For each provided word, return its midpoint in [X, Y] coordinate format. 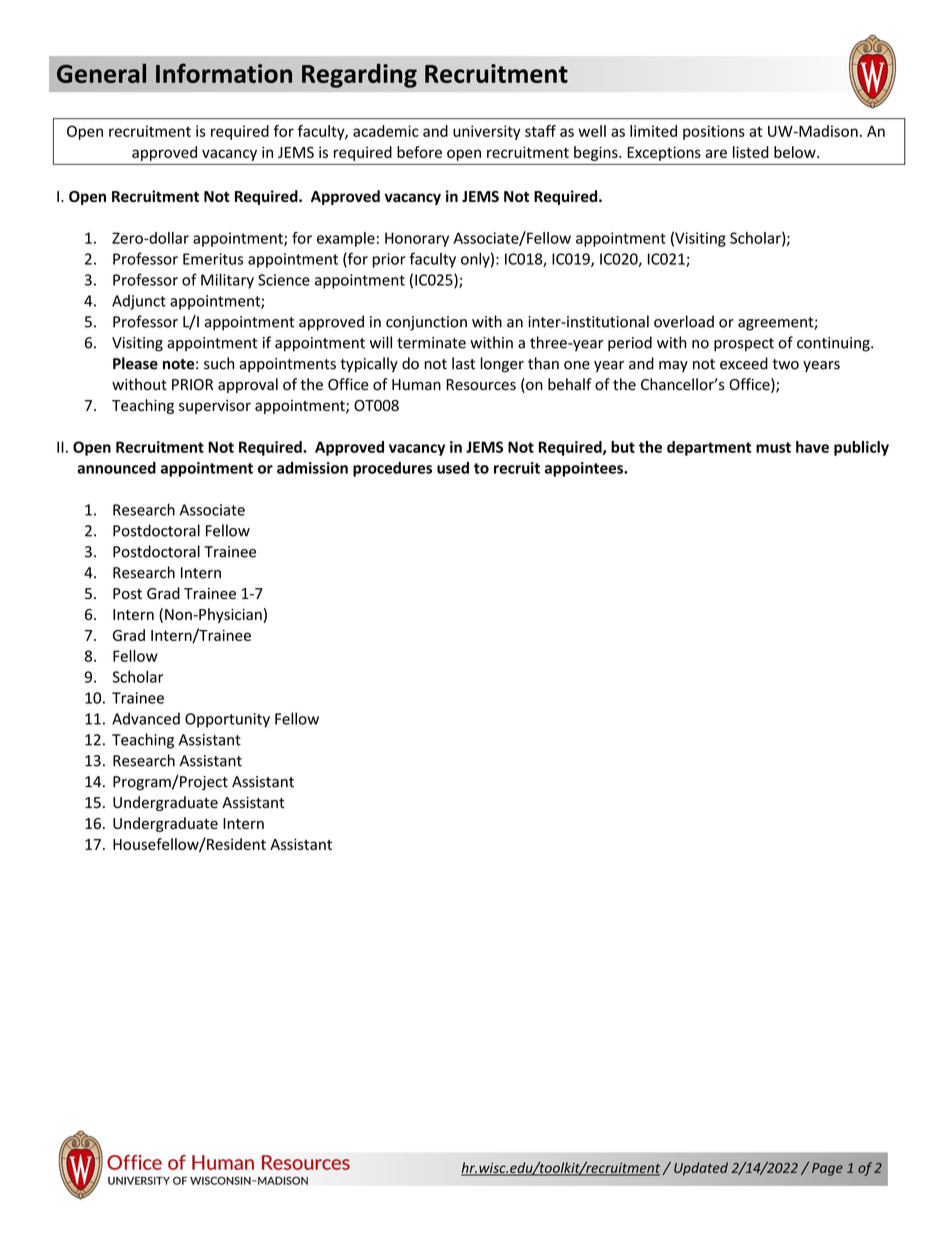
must [773, 447]
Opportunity [227, 720]
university [487, 132]
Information [224, 73]
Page [827, 1169]
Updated [701, 1169]
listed [751, 152]
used [453, 468]
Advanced [146, 718]
